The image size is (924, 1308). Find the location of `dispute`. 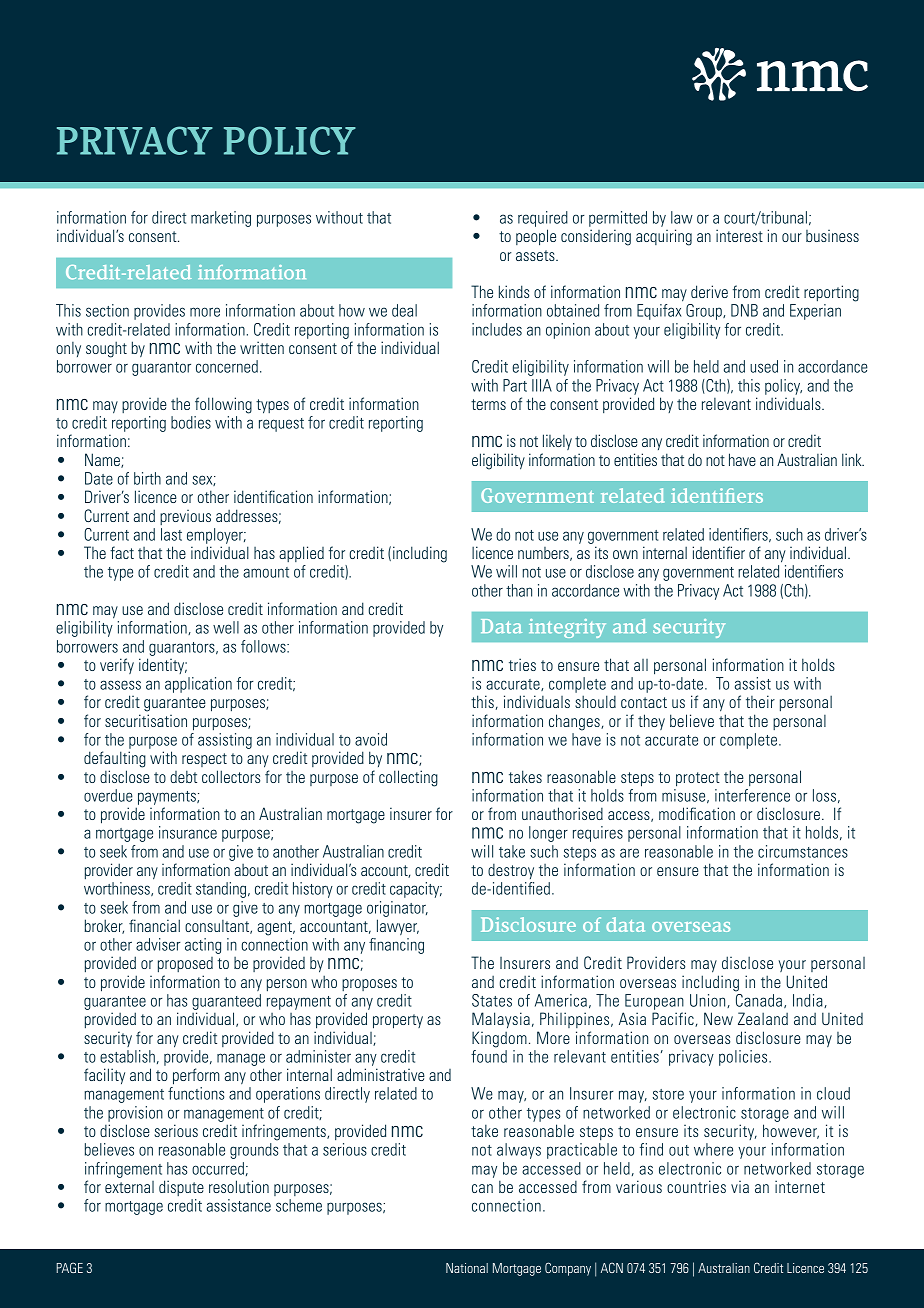

dispute is located at coordinates (181, 1188).
